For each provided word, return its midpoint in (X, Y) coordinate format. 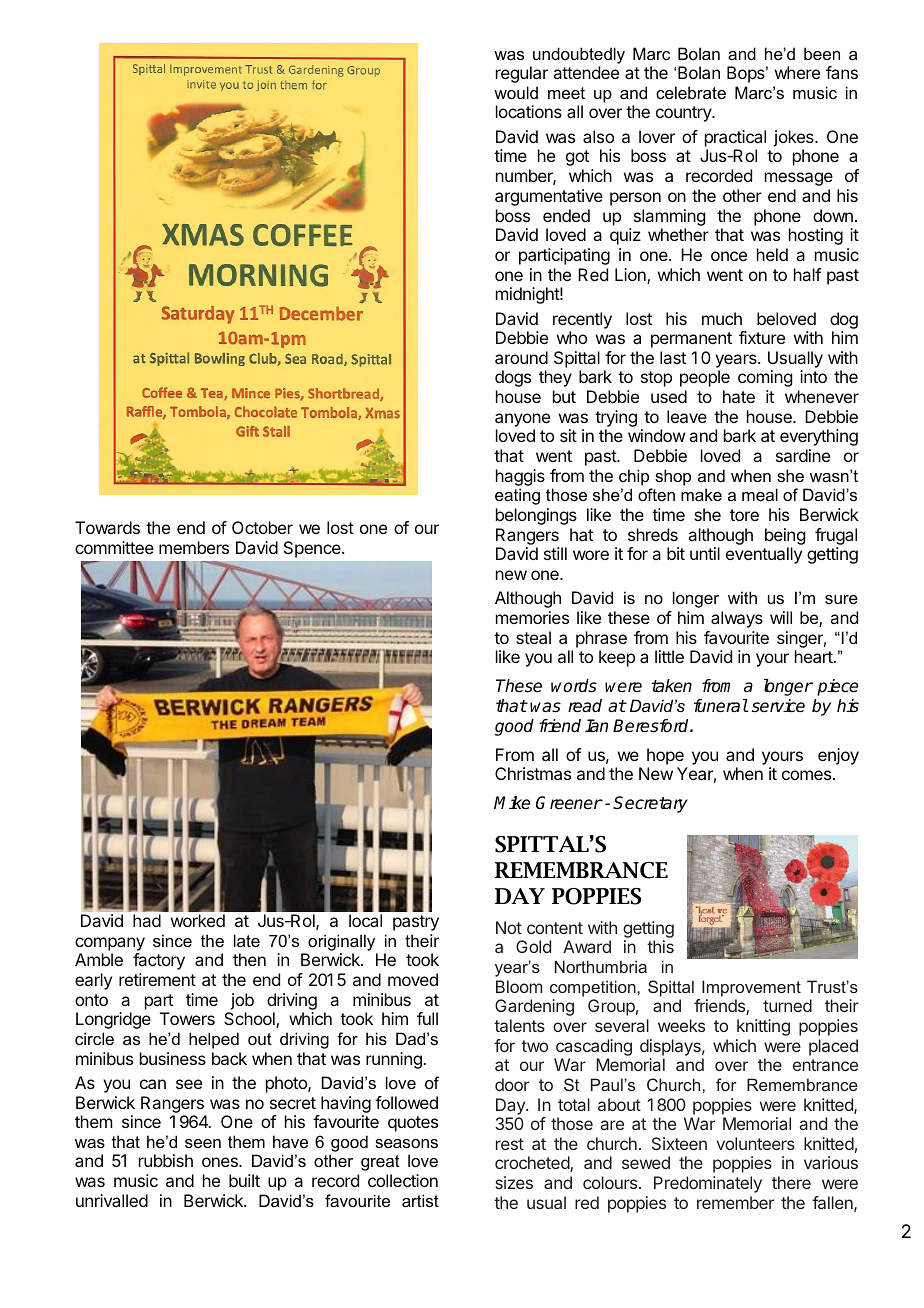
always (737, 619)
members (194, 547)
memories (532, 617)
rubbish (166, 1160)
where (797, 72)
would (516, 92)
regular (522, 74)
